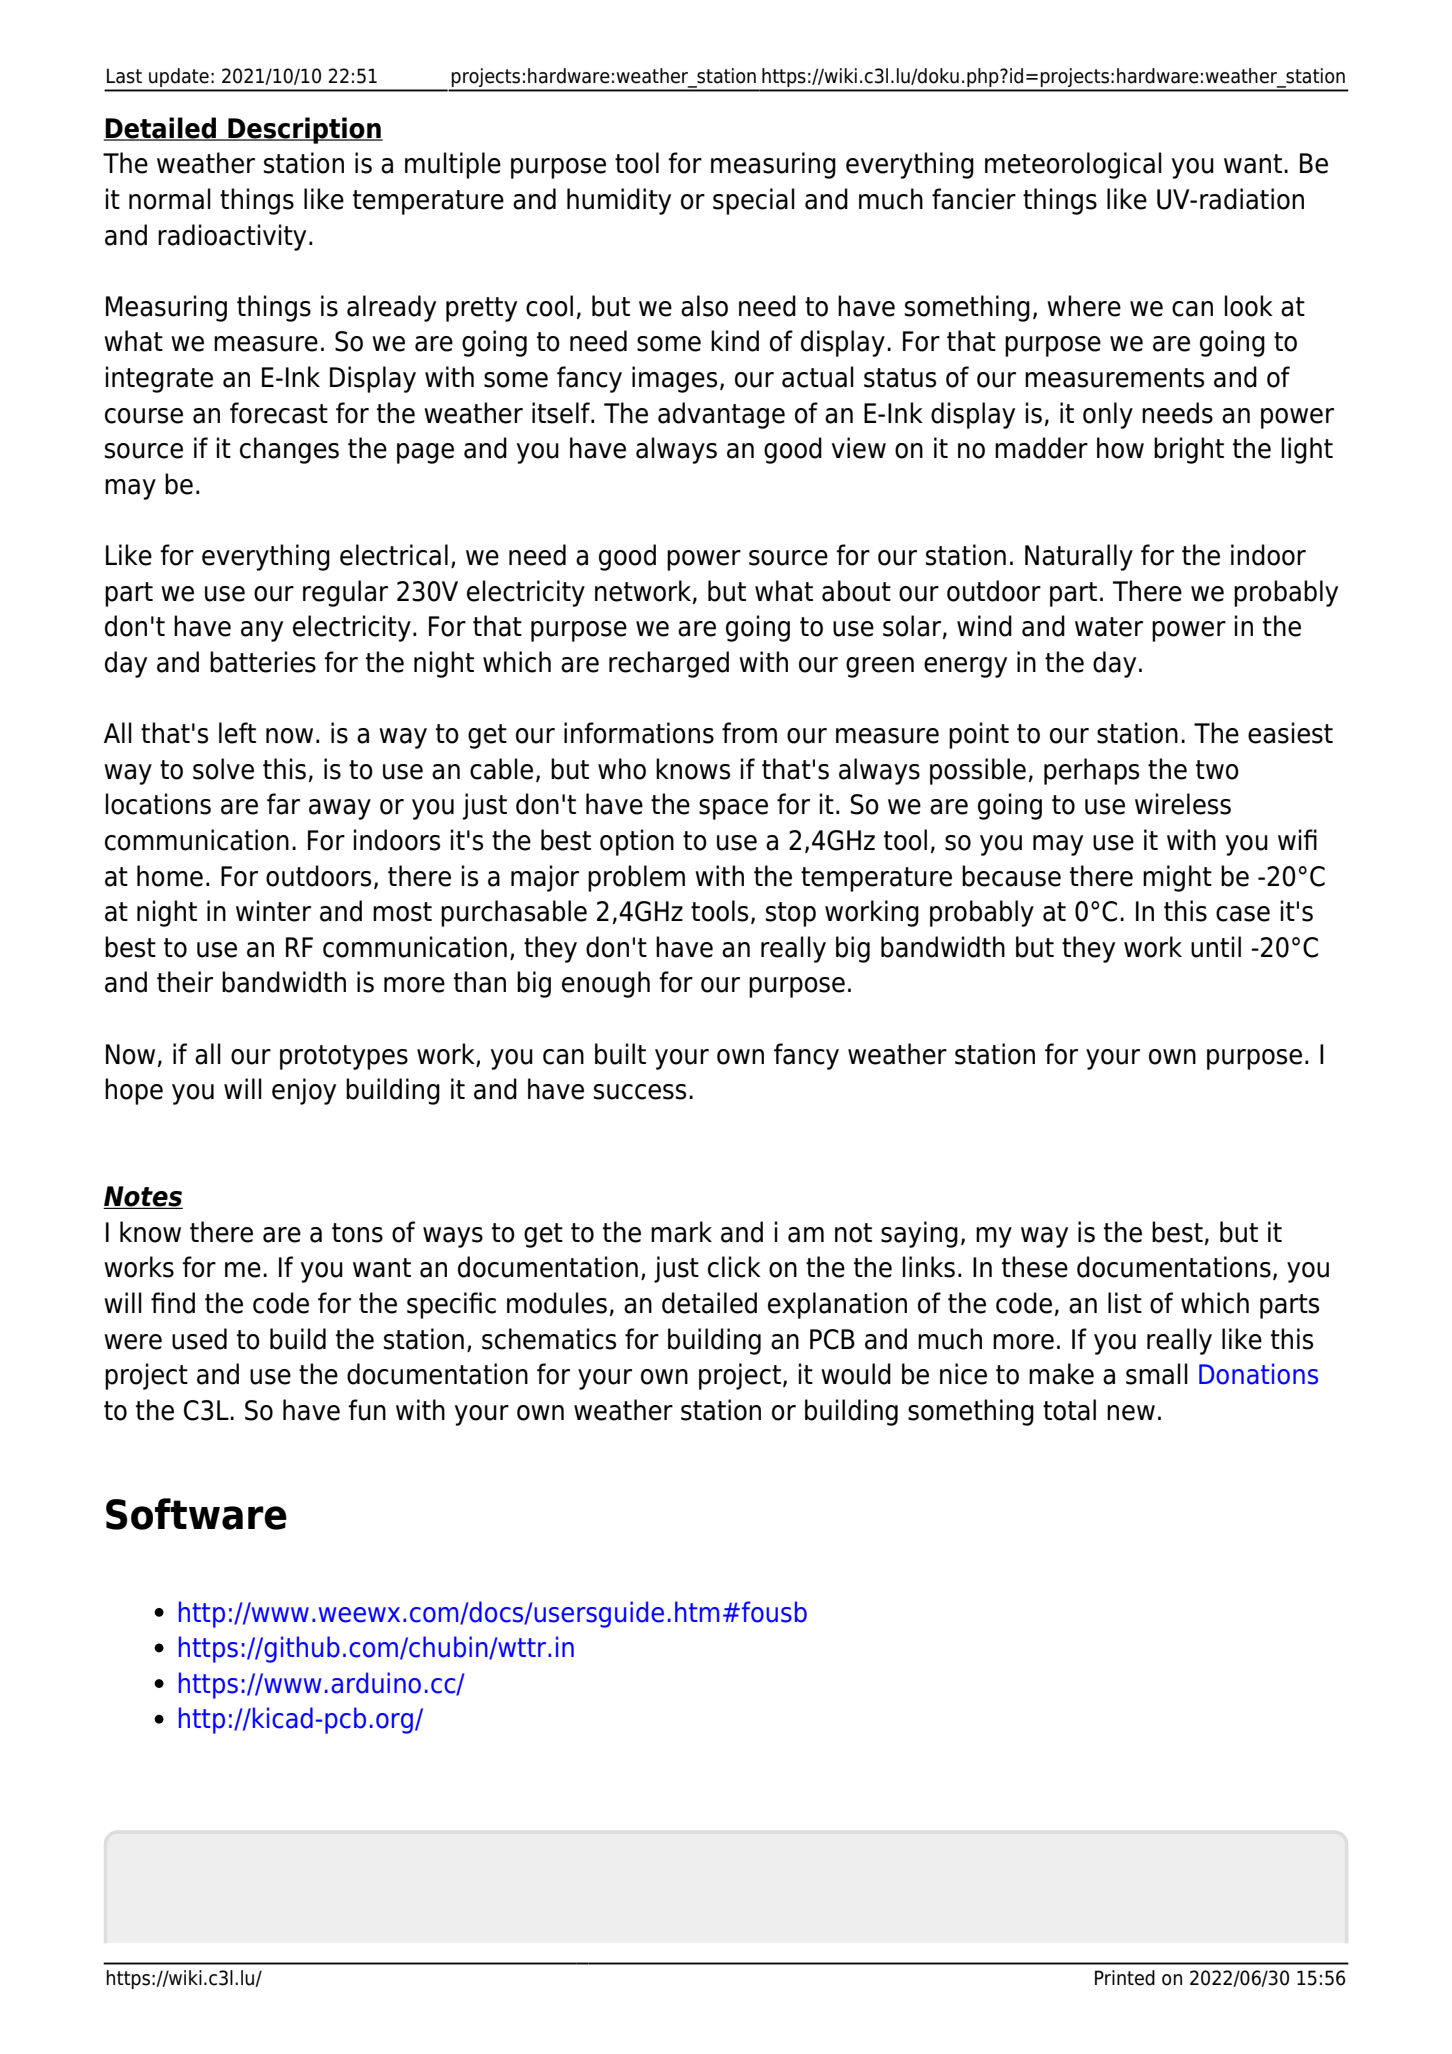 This image has width=1452, height=2054. I want to click on perhaps, so click(1091, 771).
